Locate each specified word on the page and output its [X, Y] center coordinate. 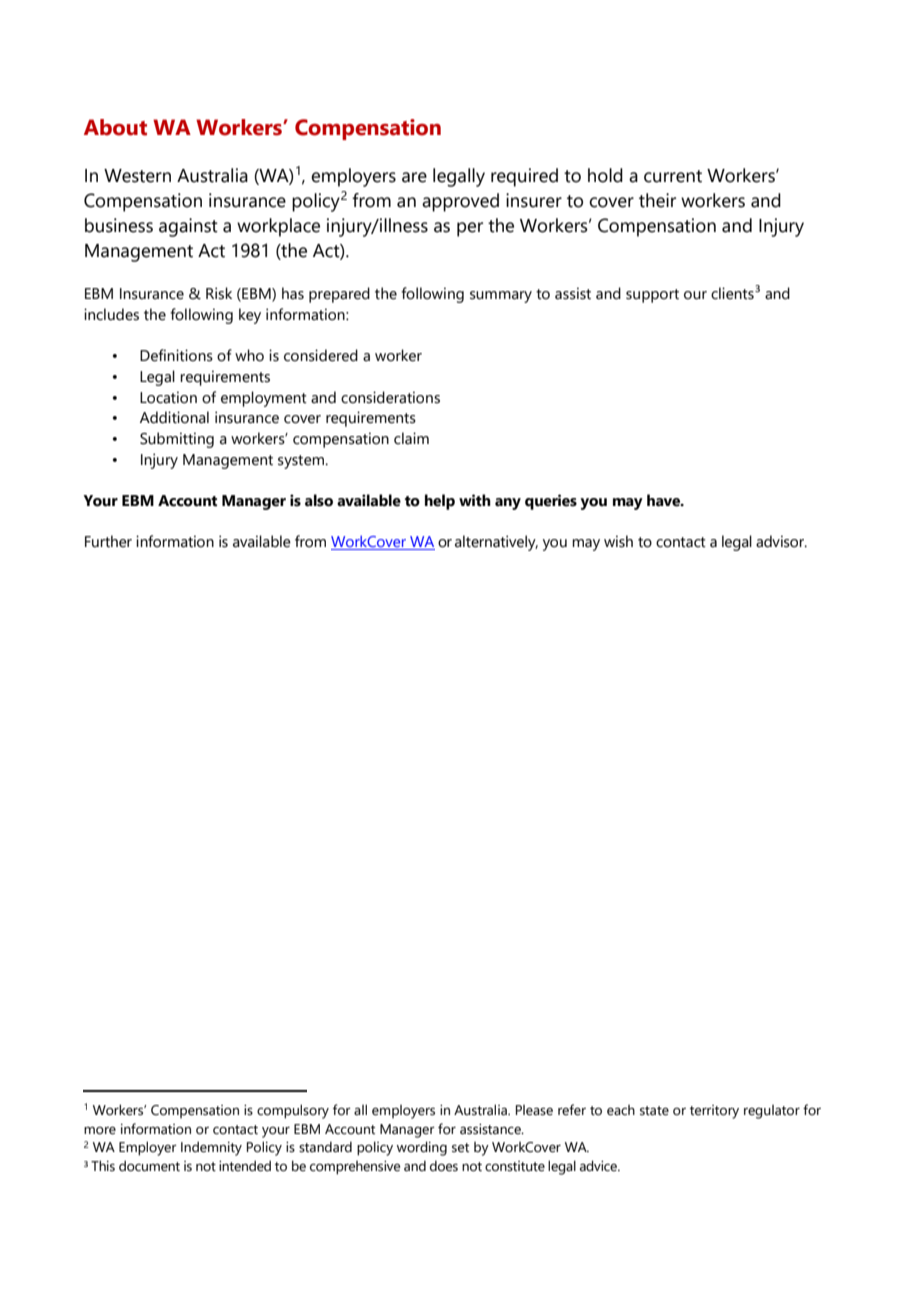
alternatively [496, 543]
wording [422, 1148]
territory [714, 1112]
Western [137, 176]
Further [108, 541]
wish [618, 541]
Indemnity [211, 1148]
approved [460, 202]
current [673, 176]
